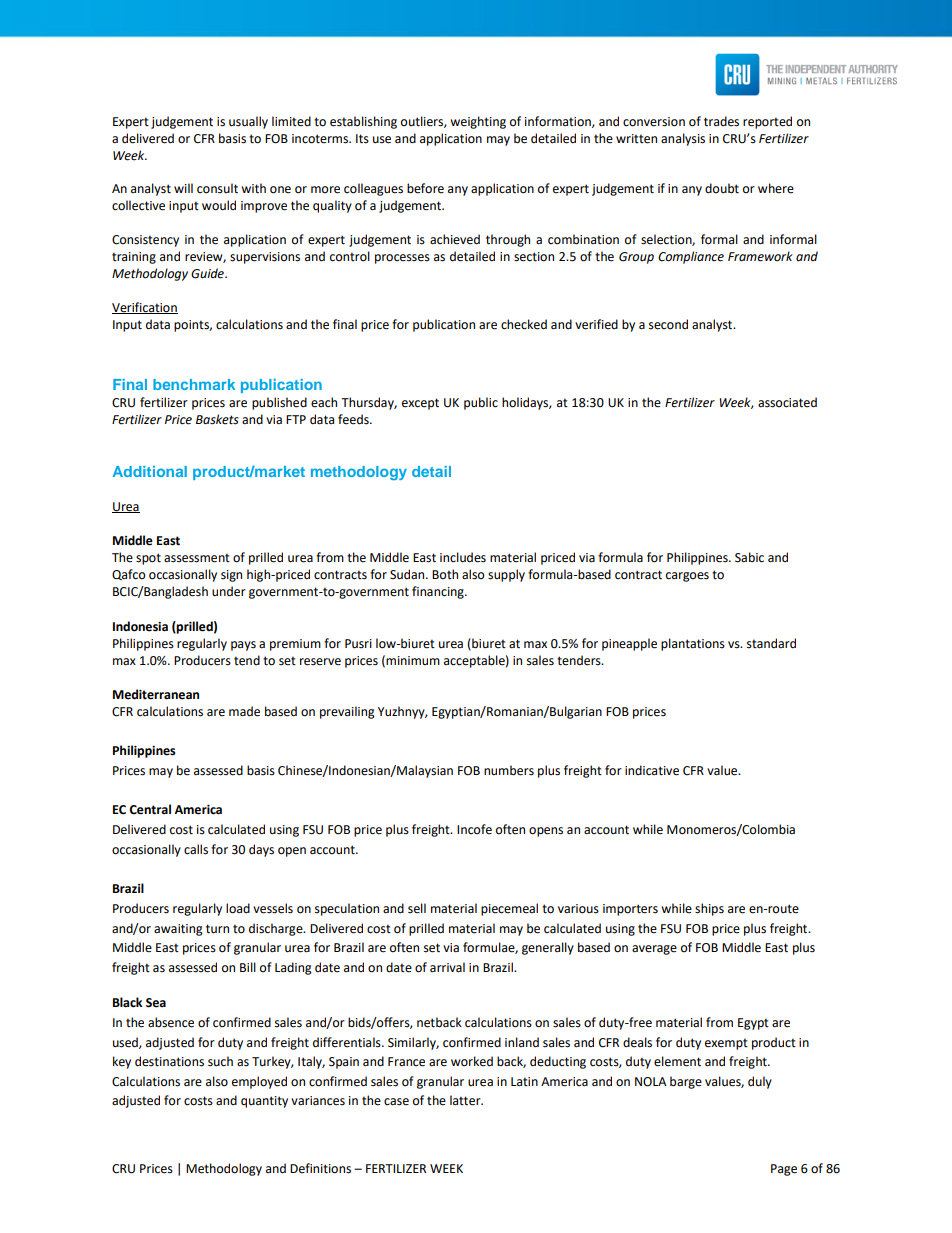 This document has height=1233, width=952. Describe the element at coordinates (264, 1102) in the document. I see `quantity` at that location.
